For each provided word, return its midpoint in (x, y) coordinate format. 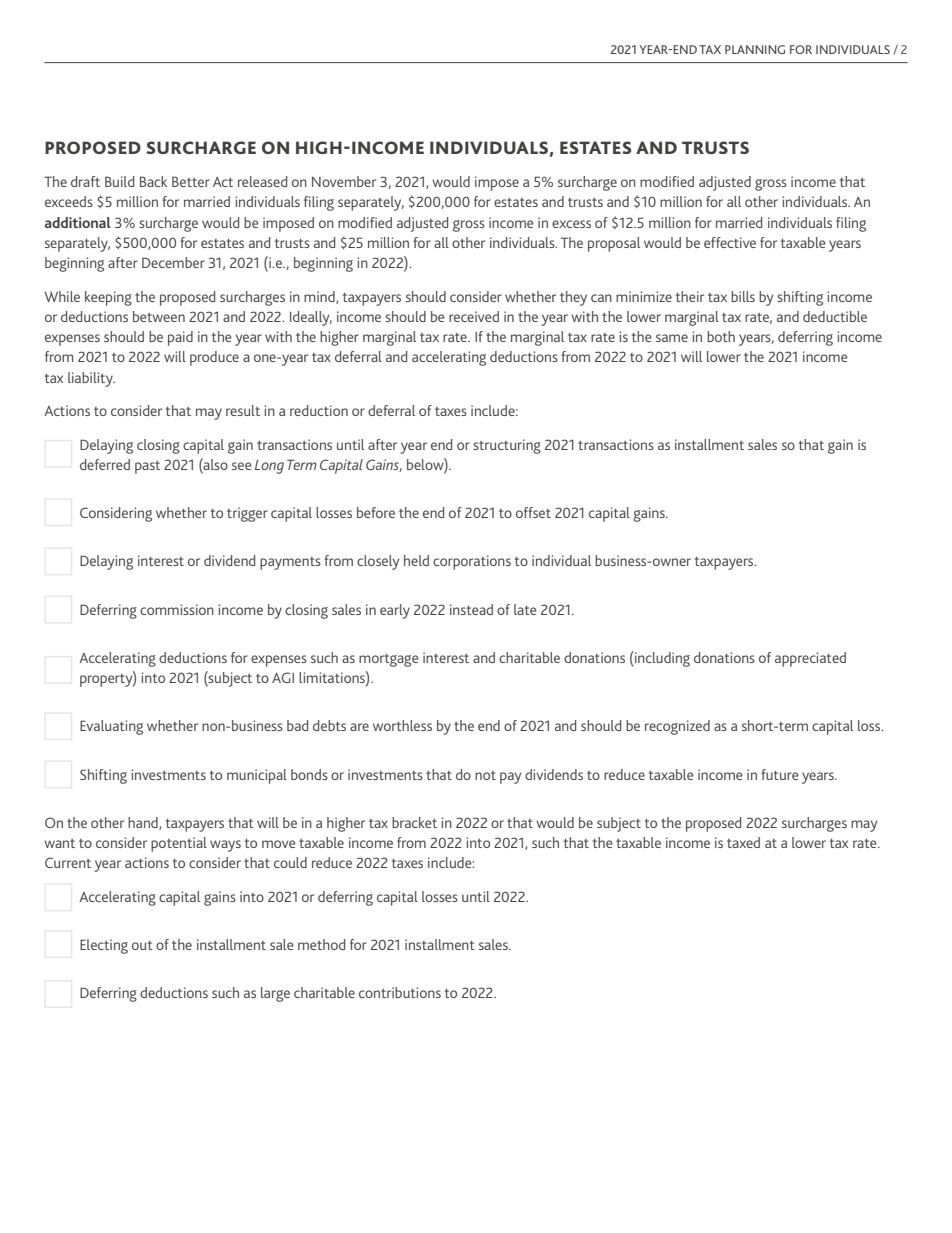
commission (177, 609)
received (474, 316)
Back (153, 181)
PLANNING (755, 49)
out (142, 945)
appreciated (810, 659)
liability (91, 379)
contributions (400, 992)
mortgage (389, 660)
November (344, 181)
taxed (743, 842)
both (721, 336)
